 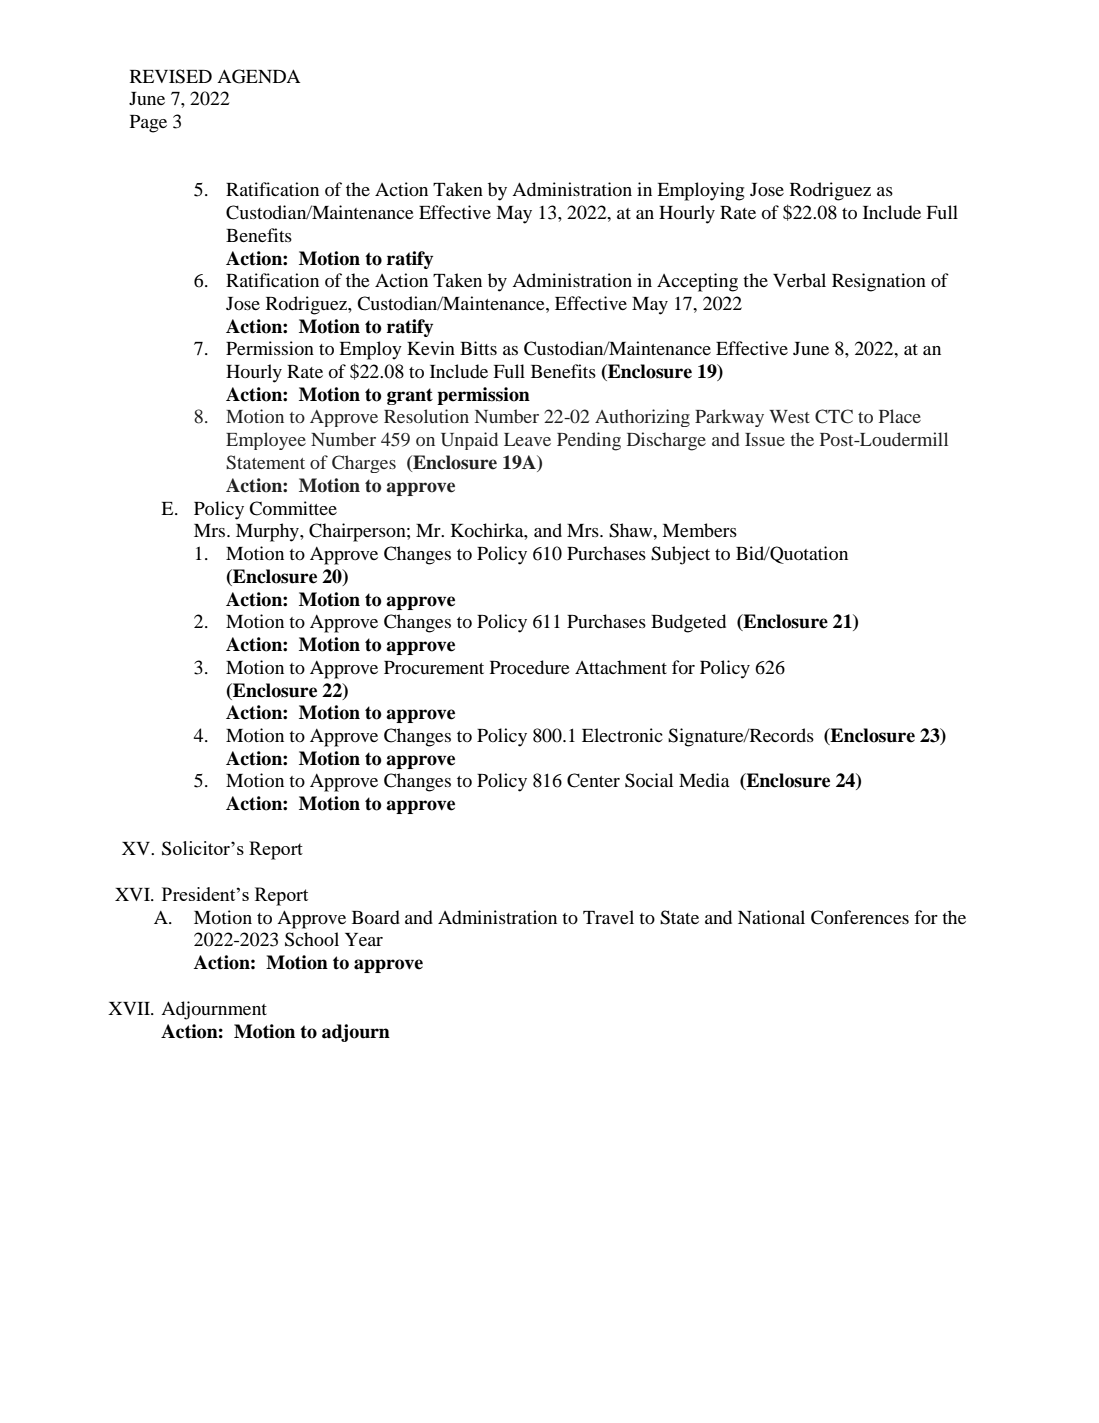 I want to click on Verbal, so click(x=799, y=280).
